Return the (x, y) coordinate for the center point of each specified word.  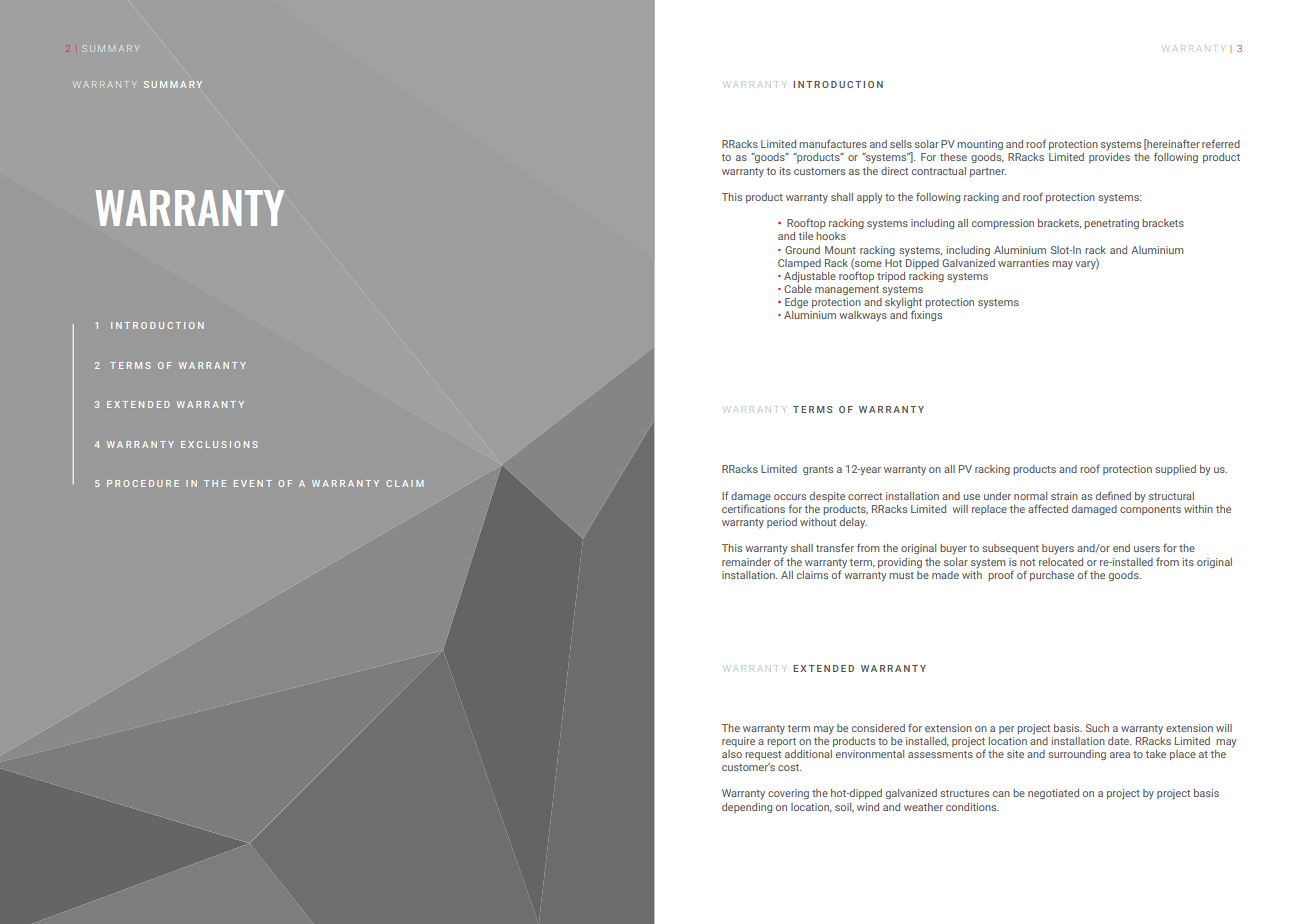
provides (1109, 158)
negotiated (1053, 794)
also (732, 754)
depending (747, 808)
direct (894, 171)
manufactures (833, 143)
